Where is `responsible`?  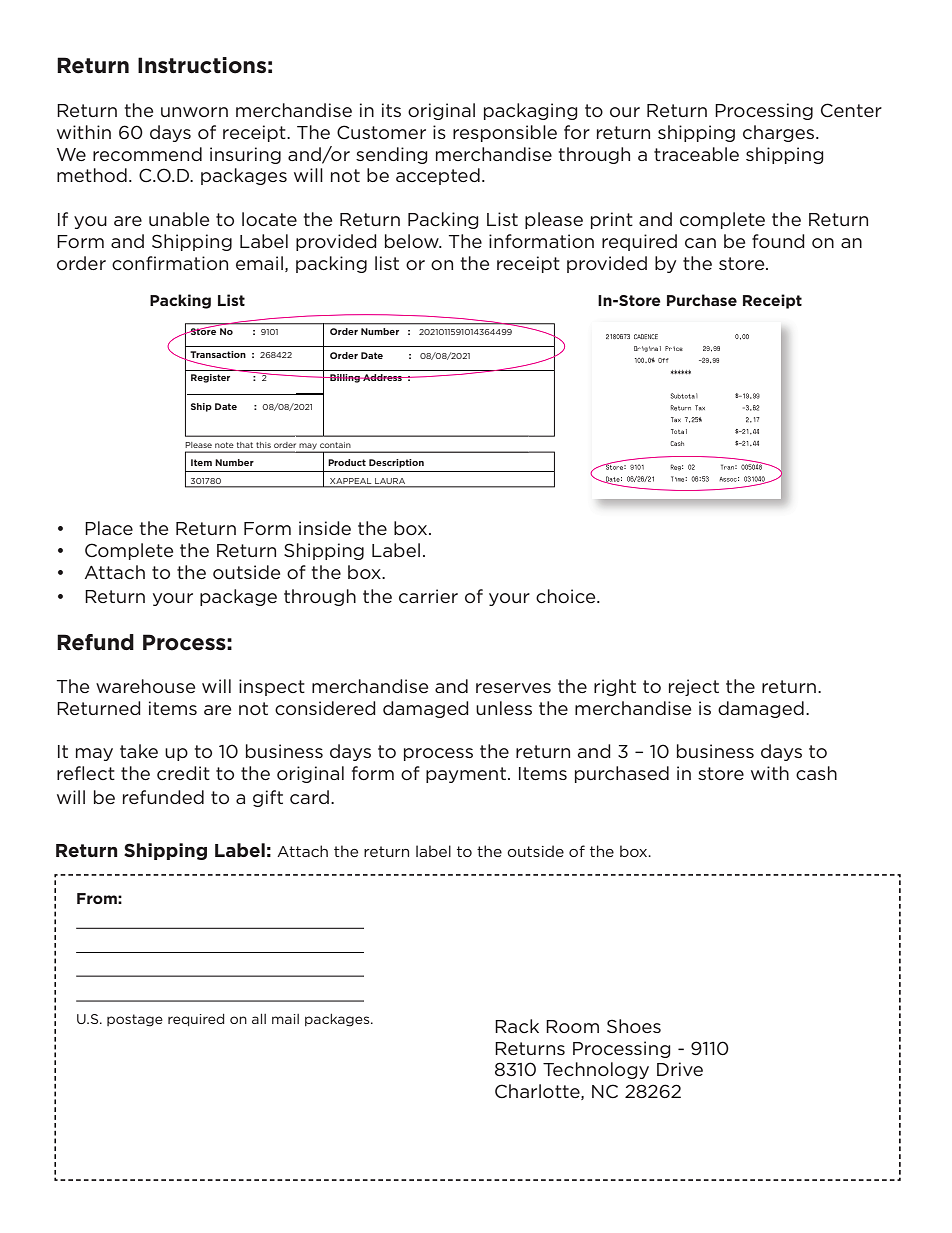
responsible is located at coordinates (505, 133).
